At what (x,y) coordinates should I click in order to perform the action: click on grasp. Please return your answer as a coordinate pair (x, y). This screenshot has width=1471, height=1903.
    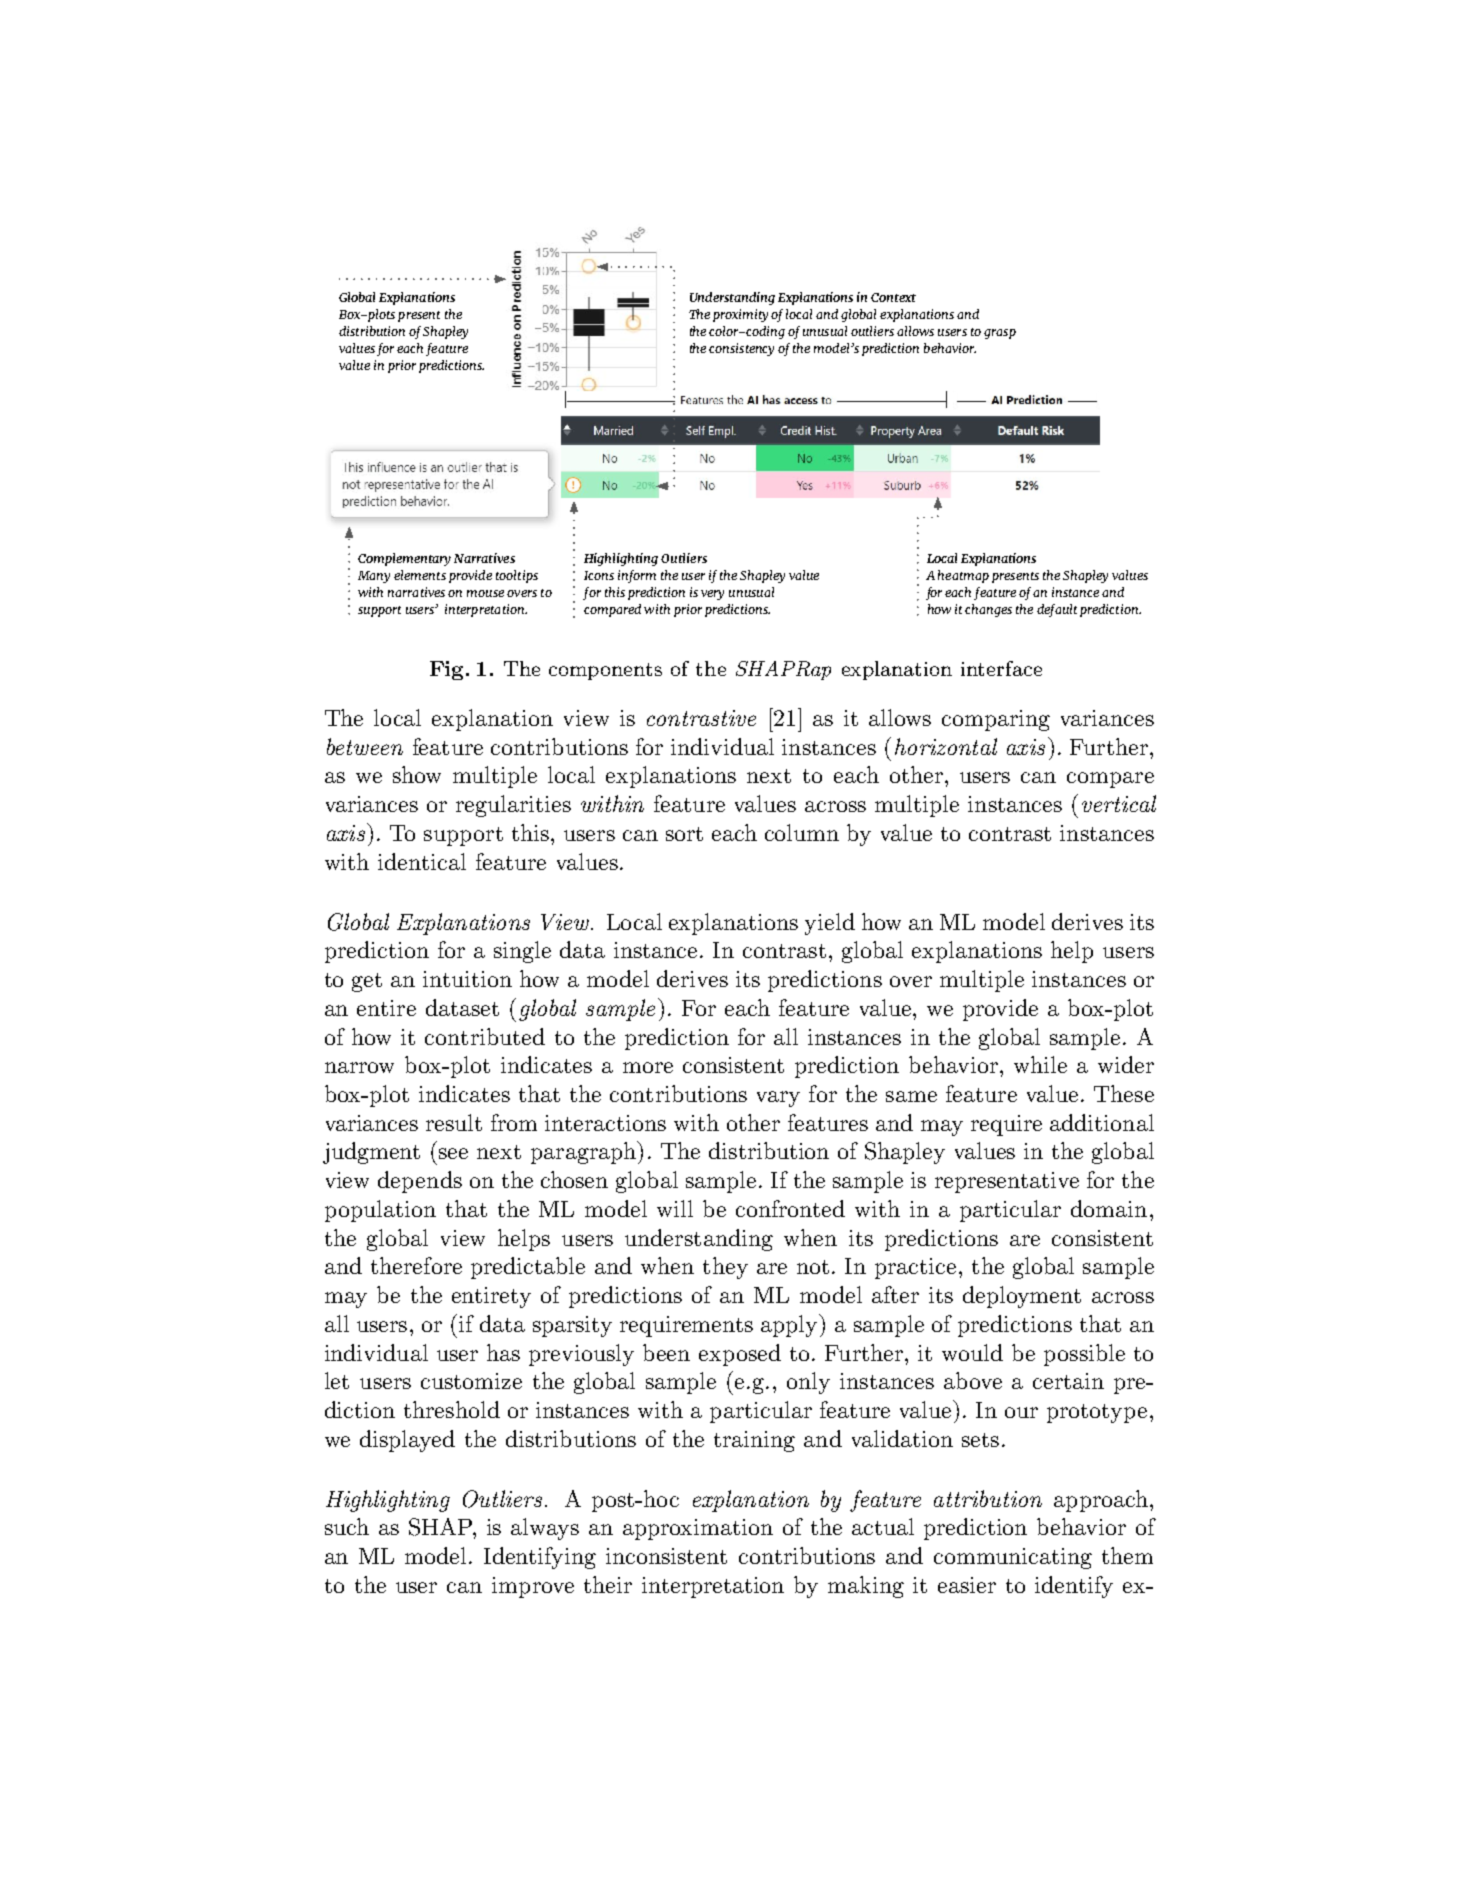
    Looking at the image, I should click on (1000, 334).
